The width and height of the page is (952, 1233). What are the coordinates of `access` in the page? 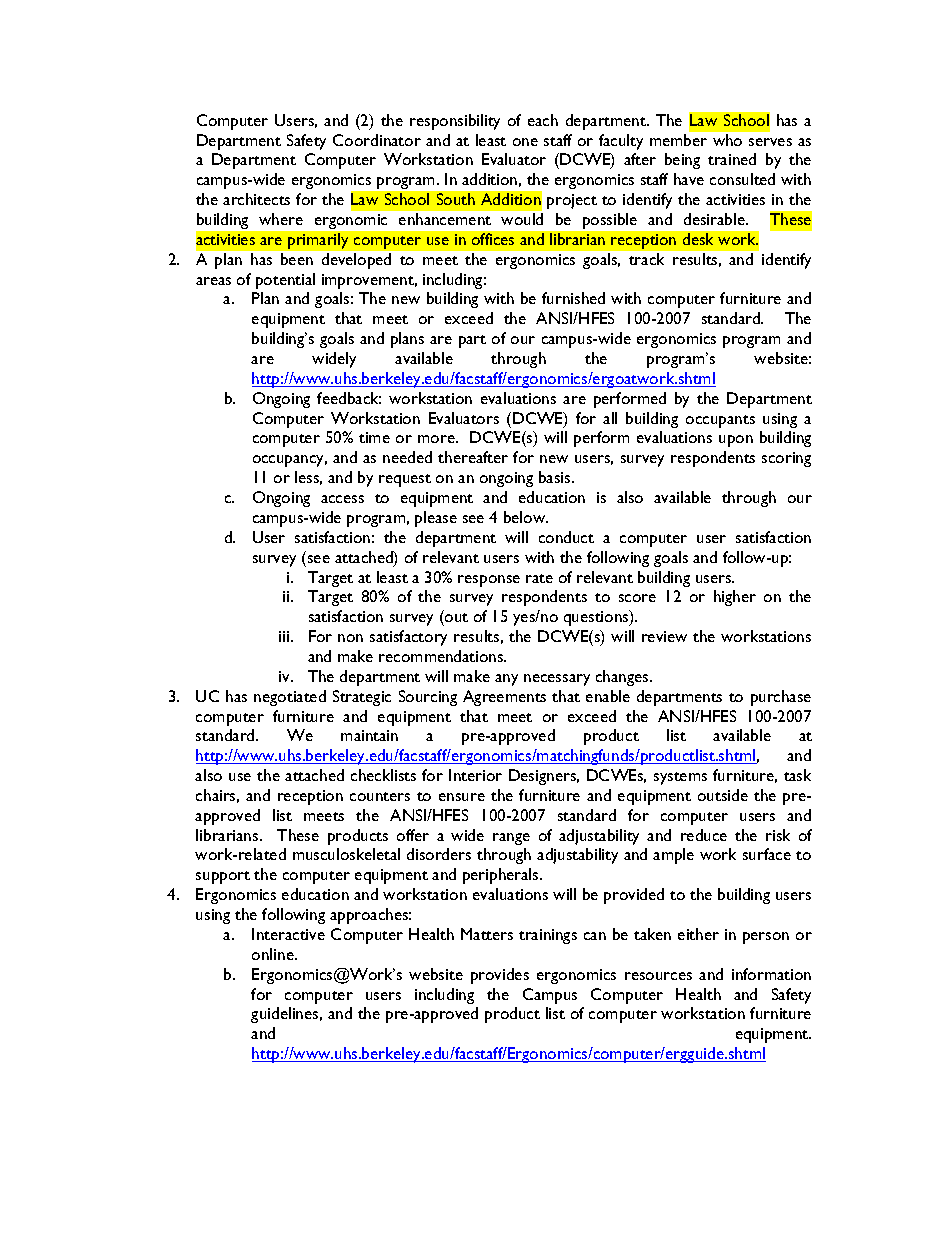 It's located at (342, 499).
